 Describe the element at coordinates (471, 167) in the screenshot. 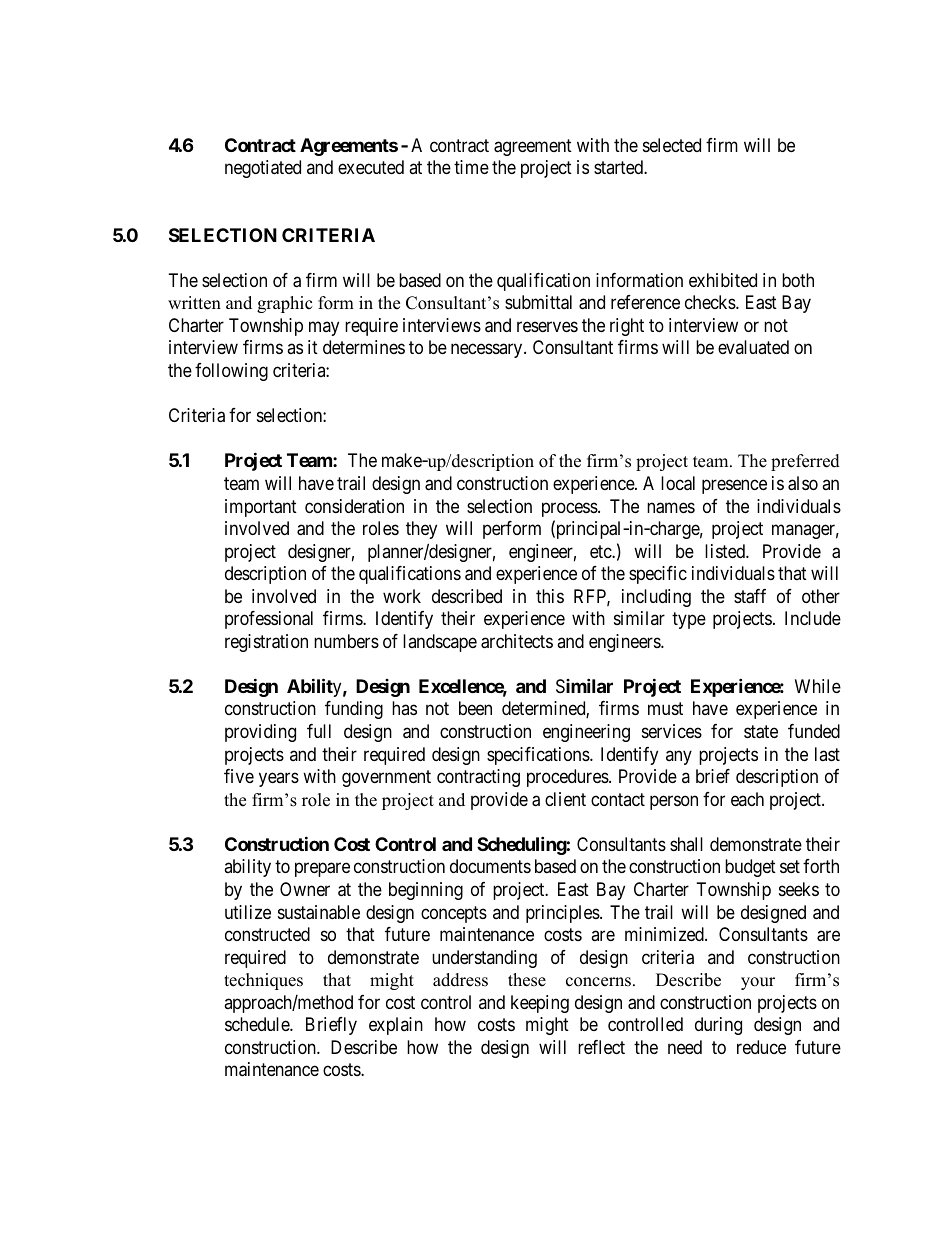

I see `time` at that location.
